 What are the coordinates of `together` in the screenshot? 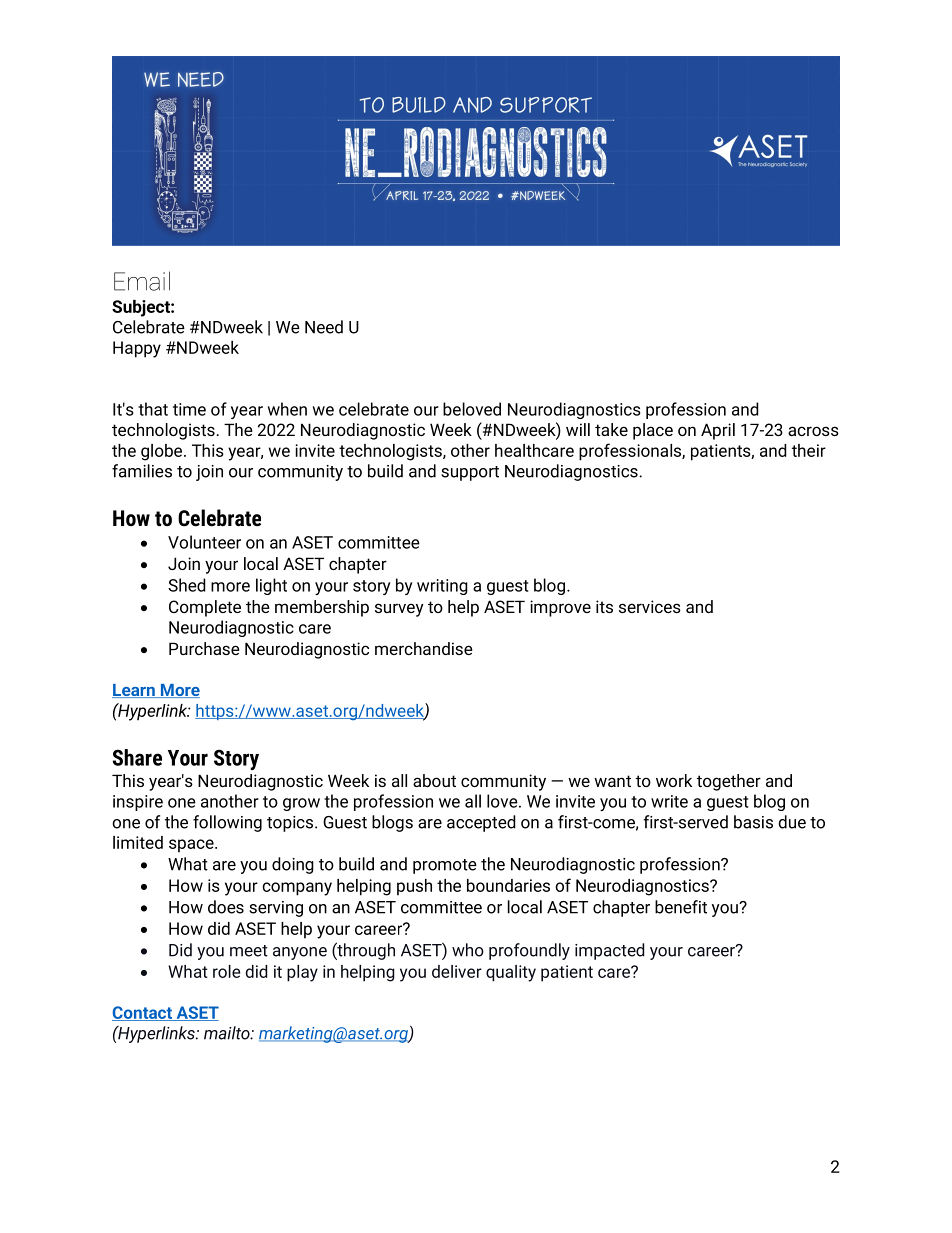 It's located at (729, 782).
